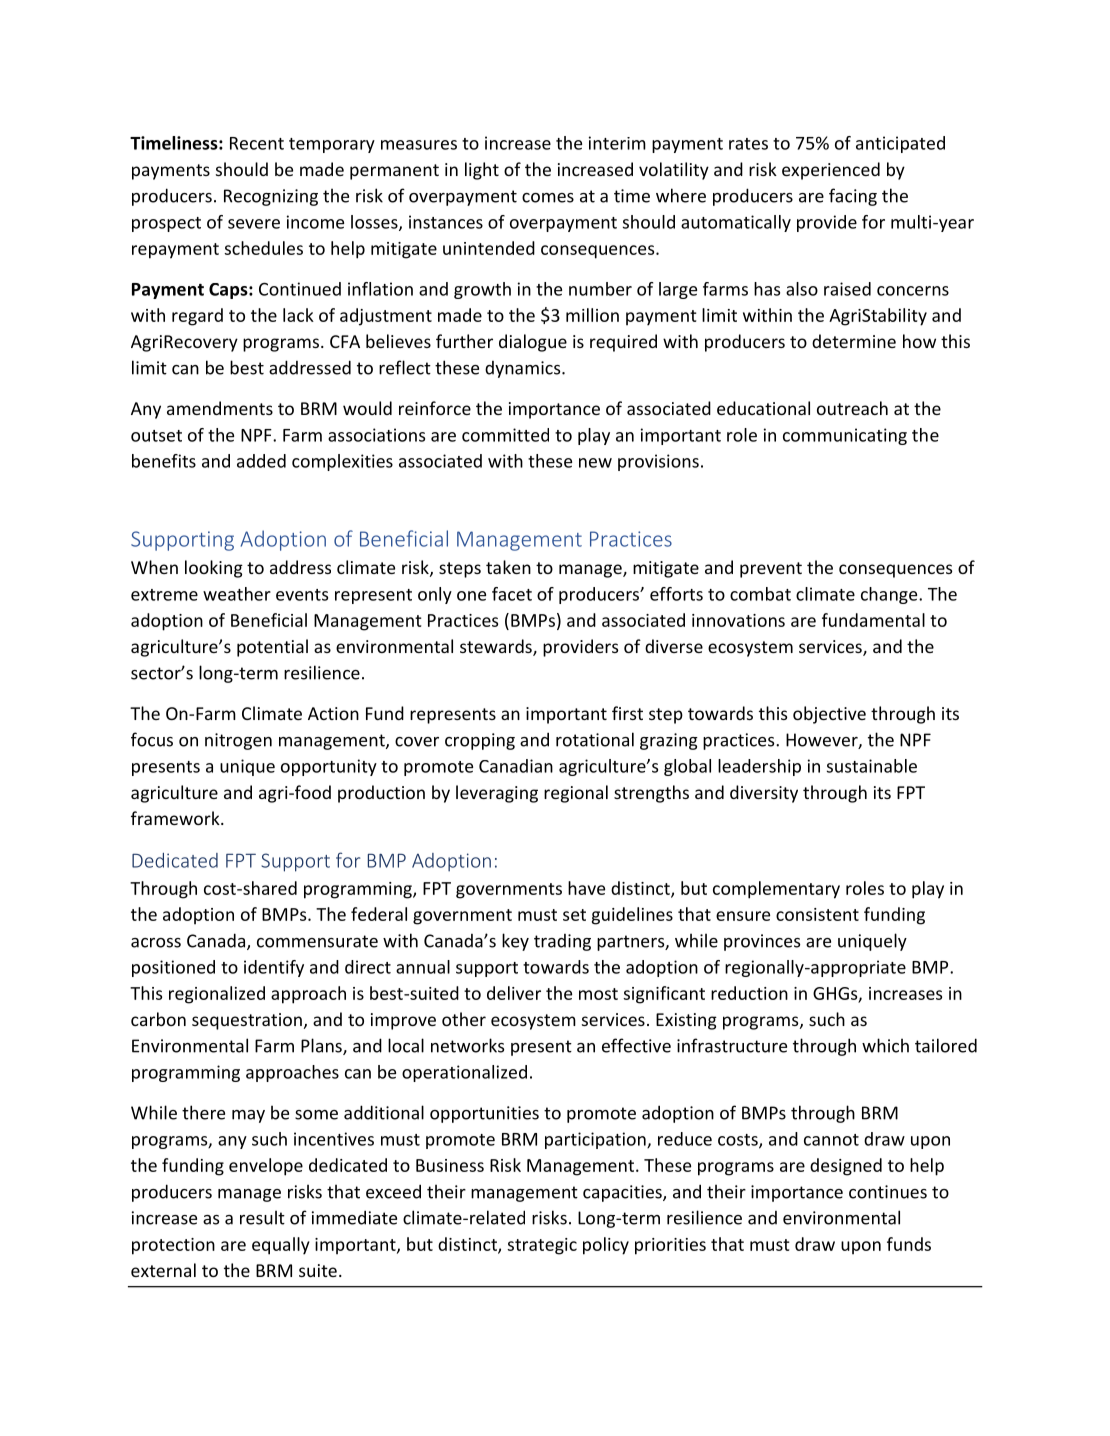  I want to click on continues, so click(888, 1192).
